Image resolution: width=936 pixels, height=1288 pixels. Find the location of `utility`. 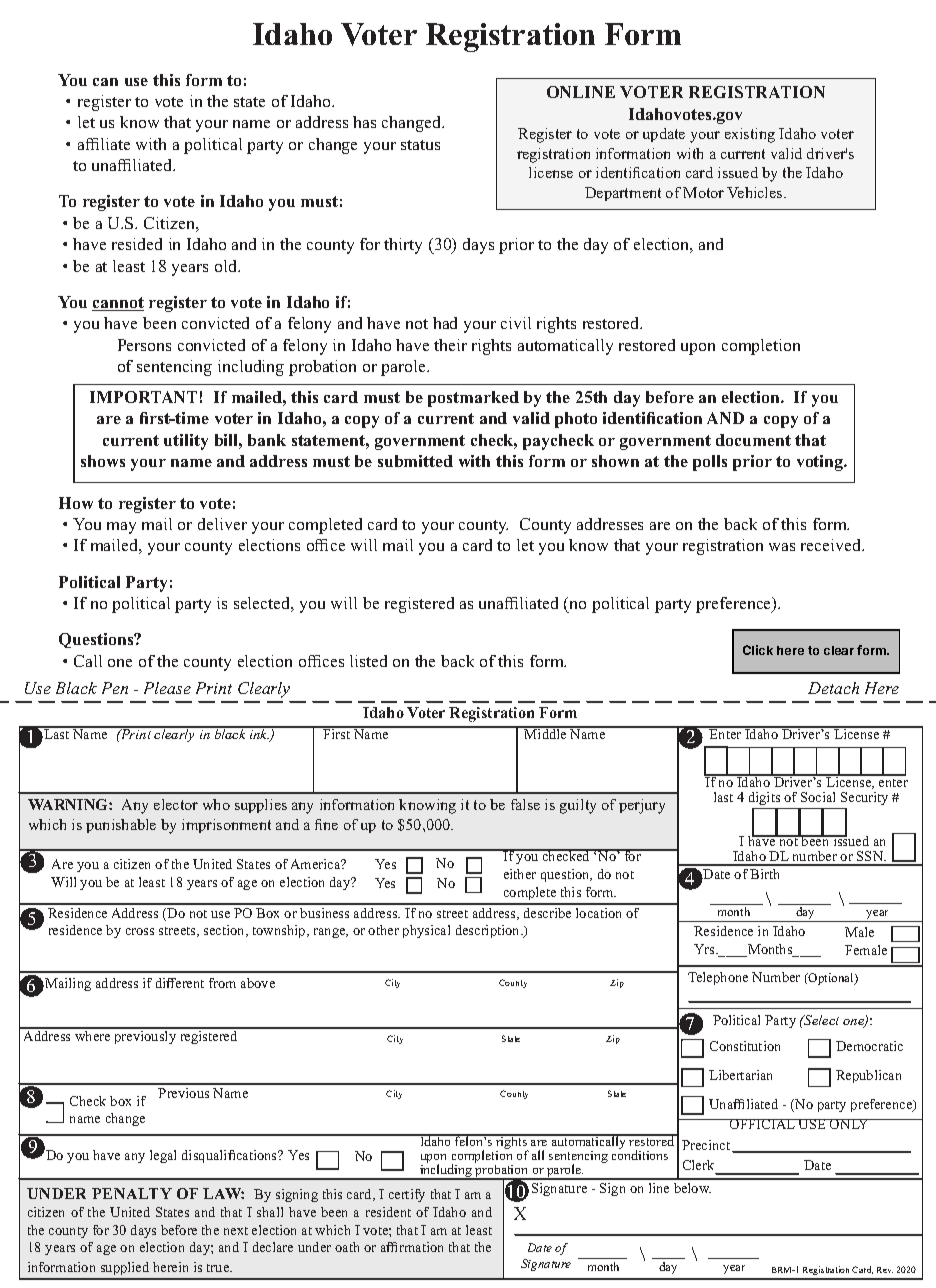

utility is located at coordinates (186, 442).
